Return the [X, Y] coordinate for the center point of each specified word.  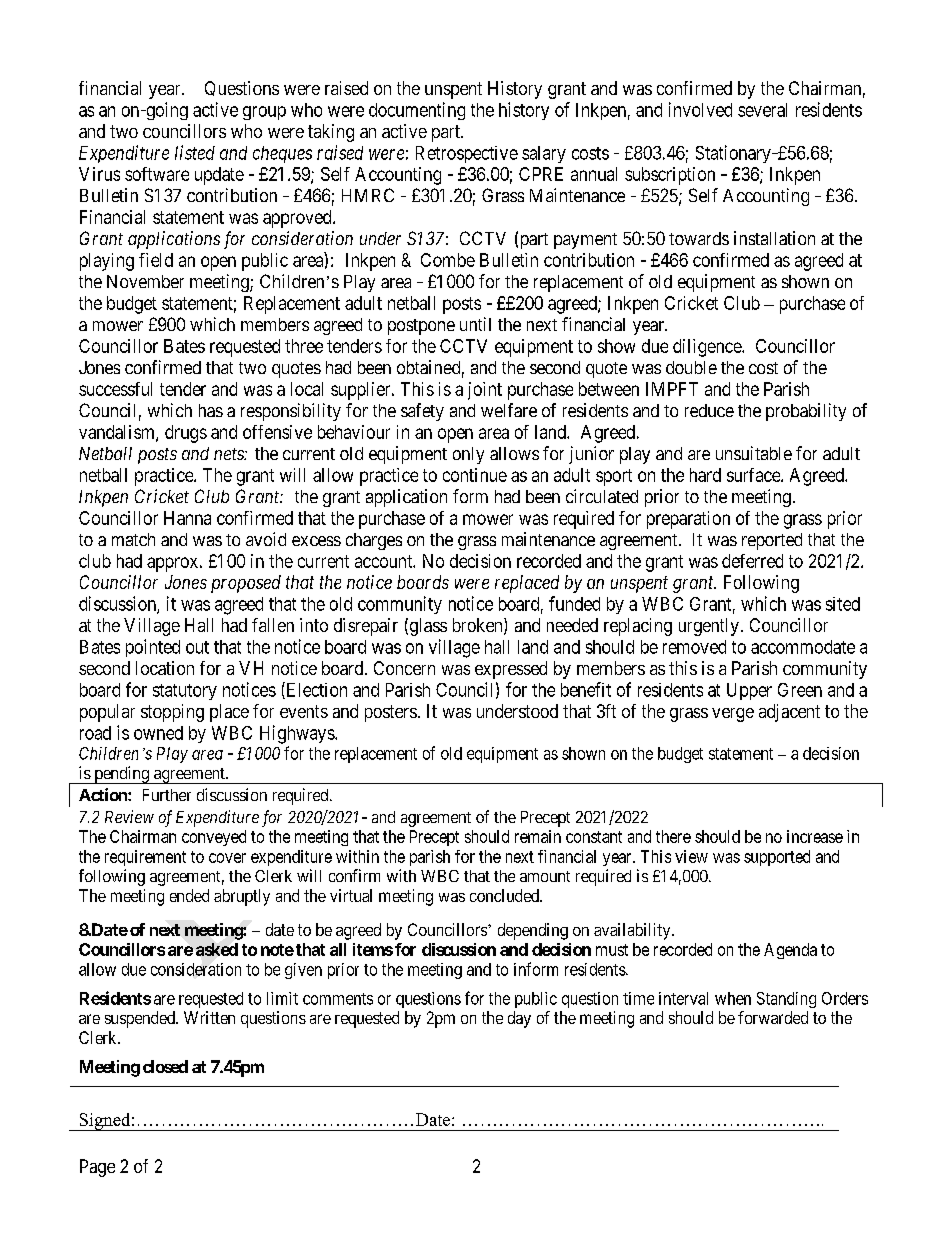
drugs [186, 434]
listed [195, 152]
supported [777, 858]
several [762, 110]
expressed [511, 670]
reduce [709, 410]
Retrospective [467, 154]
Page [97, 1168]
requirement [145, 858]
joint [485, 391]
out [197, 647]
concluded [505, 895]
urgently [709, 627]
